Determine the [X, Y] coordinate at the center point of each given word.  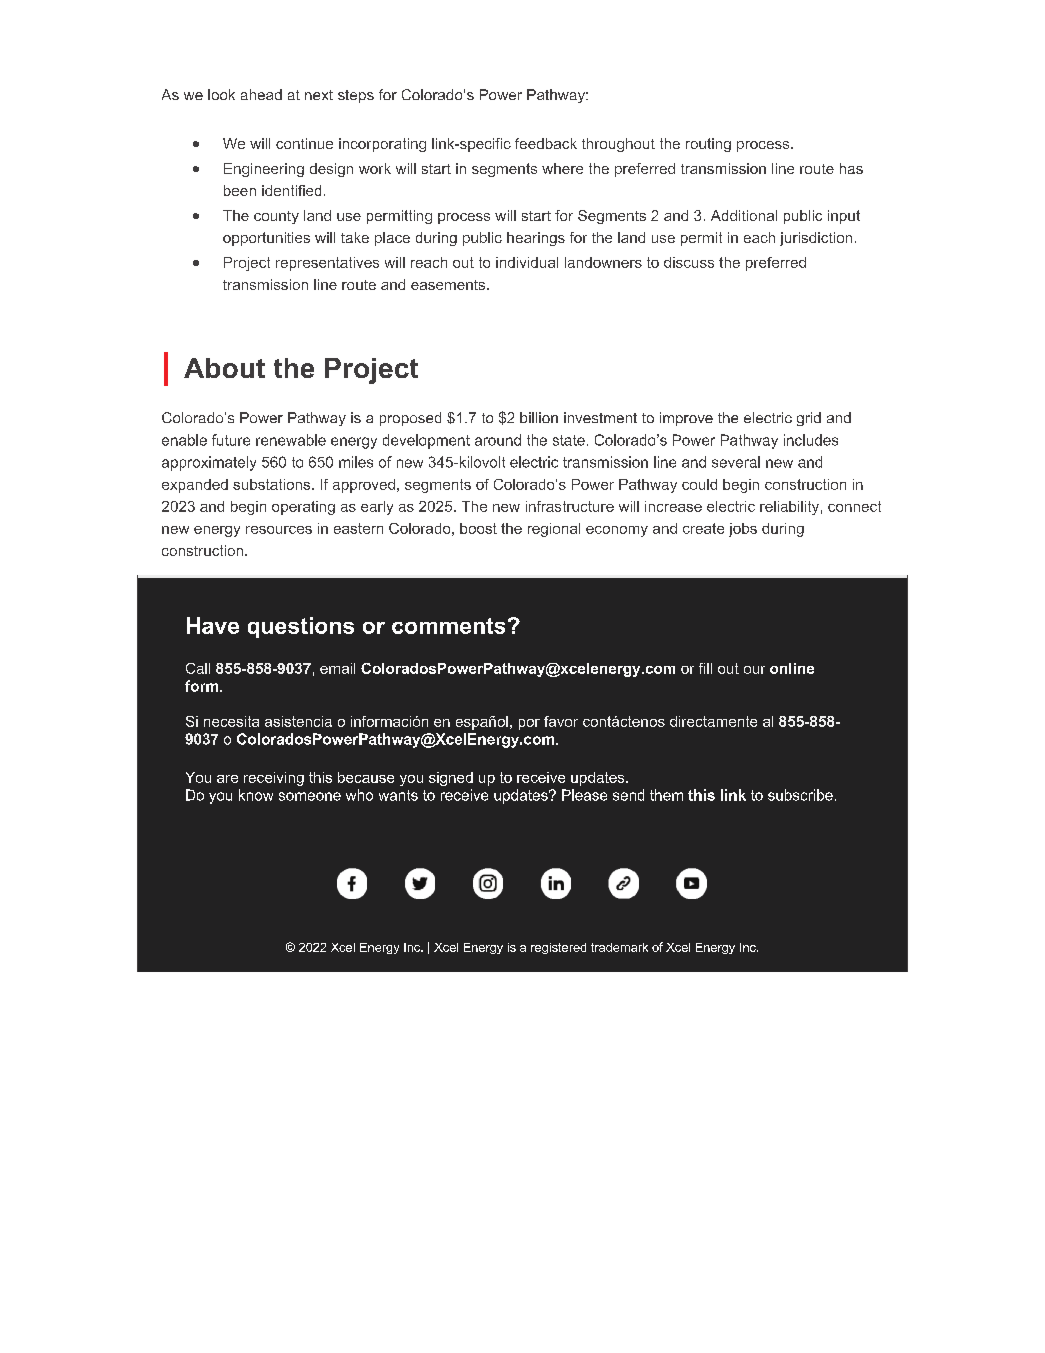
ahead [261, 94]
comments [448, 626]
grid [809, 419]
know [256, 795]
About [224, 368]
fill [705, 668]
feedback [546, 143]
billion [539, 417]
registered [558, 948]
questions [301, 627]
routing [708, 145]
